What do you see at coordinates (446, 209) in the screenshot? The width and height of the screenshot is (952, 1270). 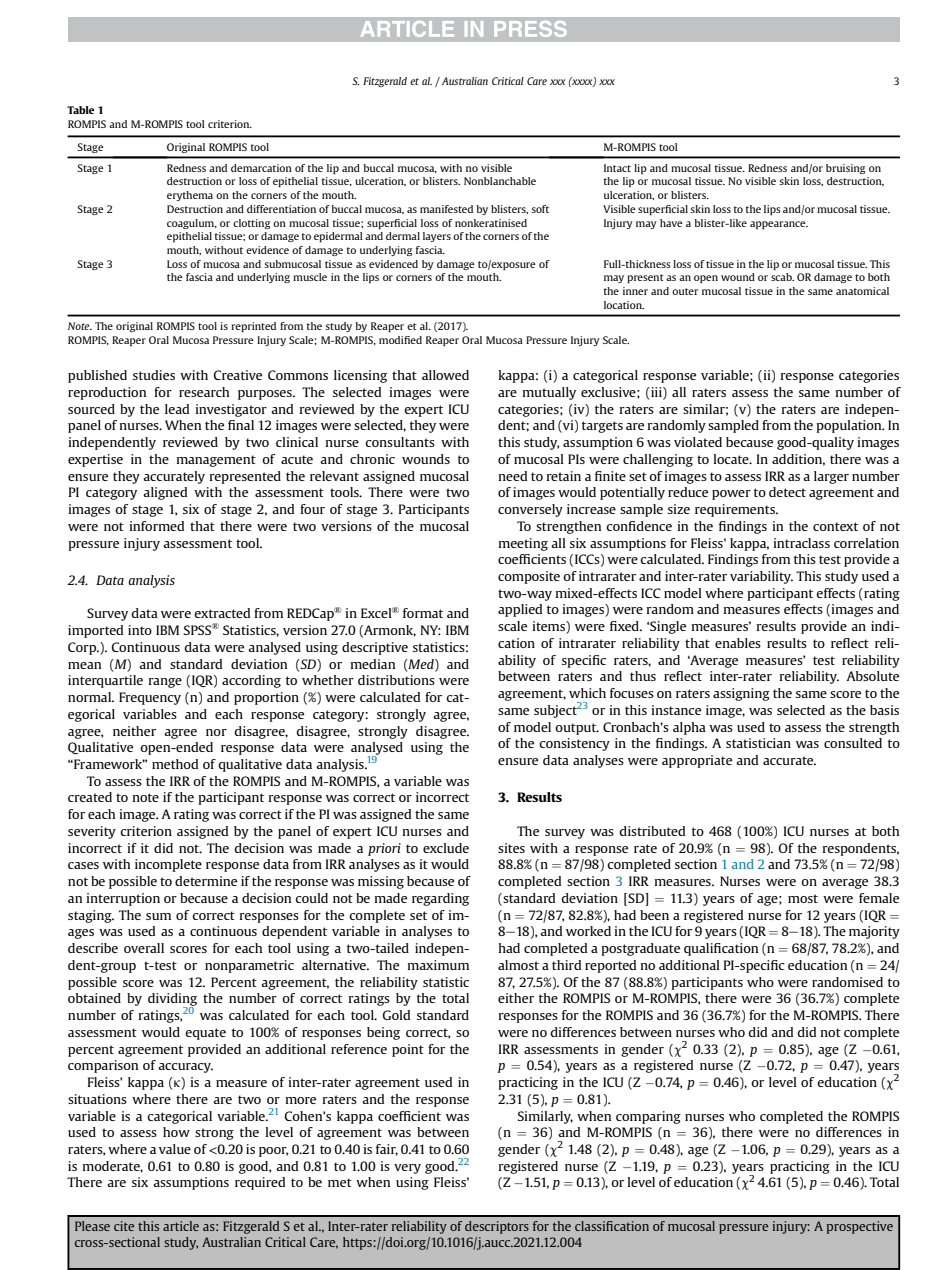 I see `manifested` at bounding box center [446, 209].
